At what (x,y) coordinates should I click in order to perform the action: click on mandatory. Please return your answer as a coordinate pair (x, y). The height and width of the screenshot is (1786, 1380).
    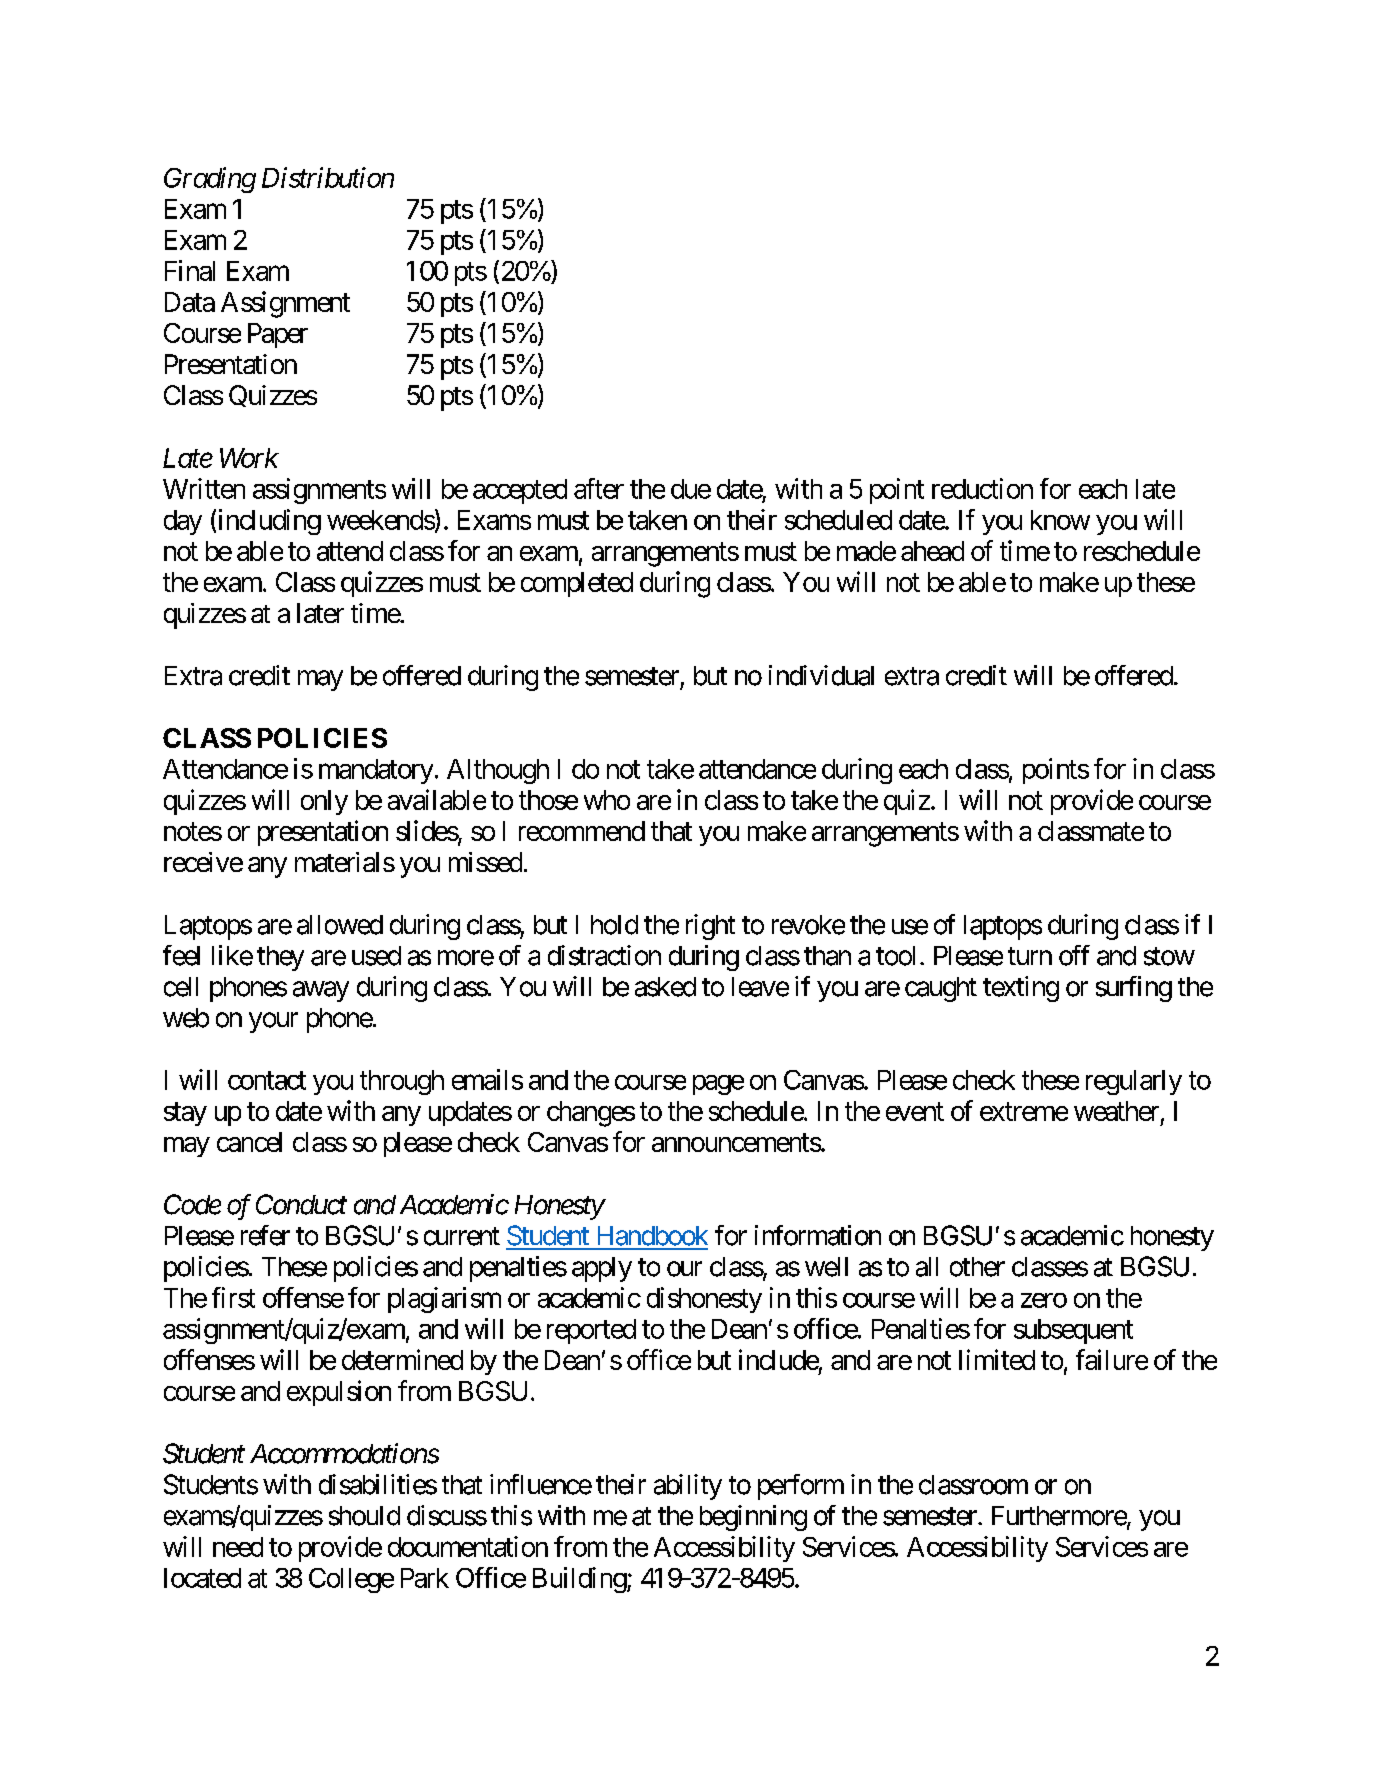
    Looking at the image, I should click on (376, 771).
